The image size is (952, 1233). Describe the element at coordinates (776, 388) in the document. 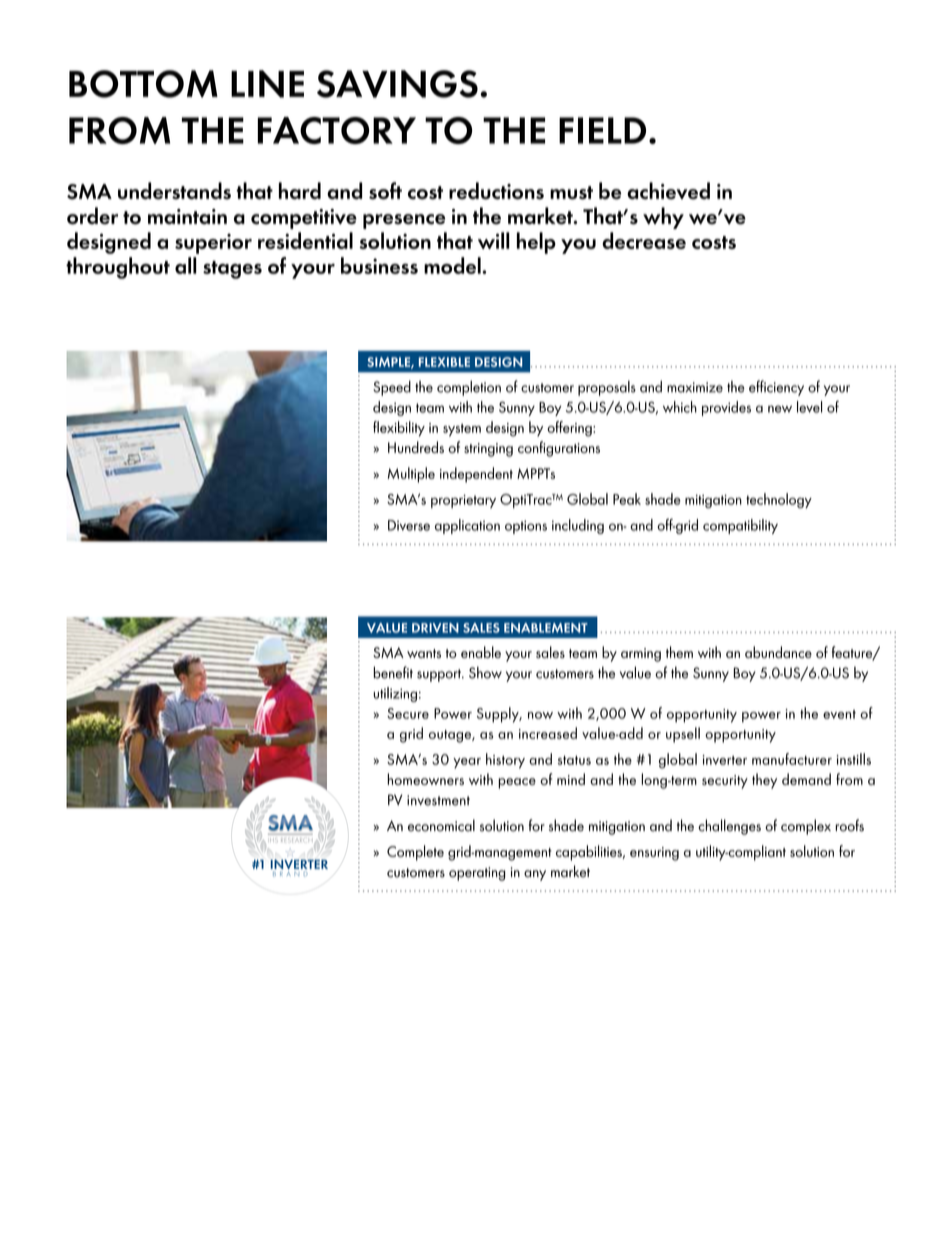

I see `efficiency` at that location.
